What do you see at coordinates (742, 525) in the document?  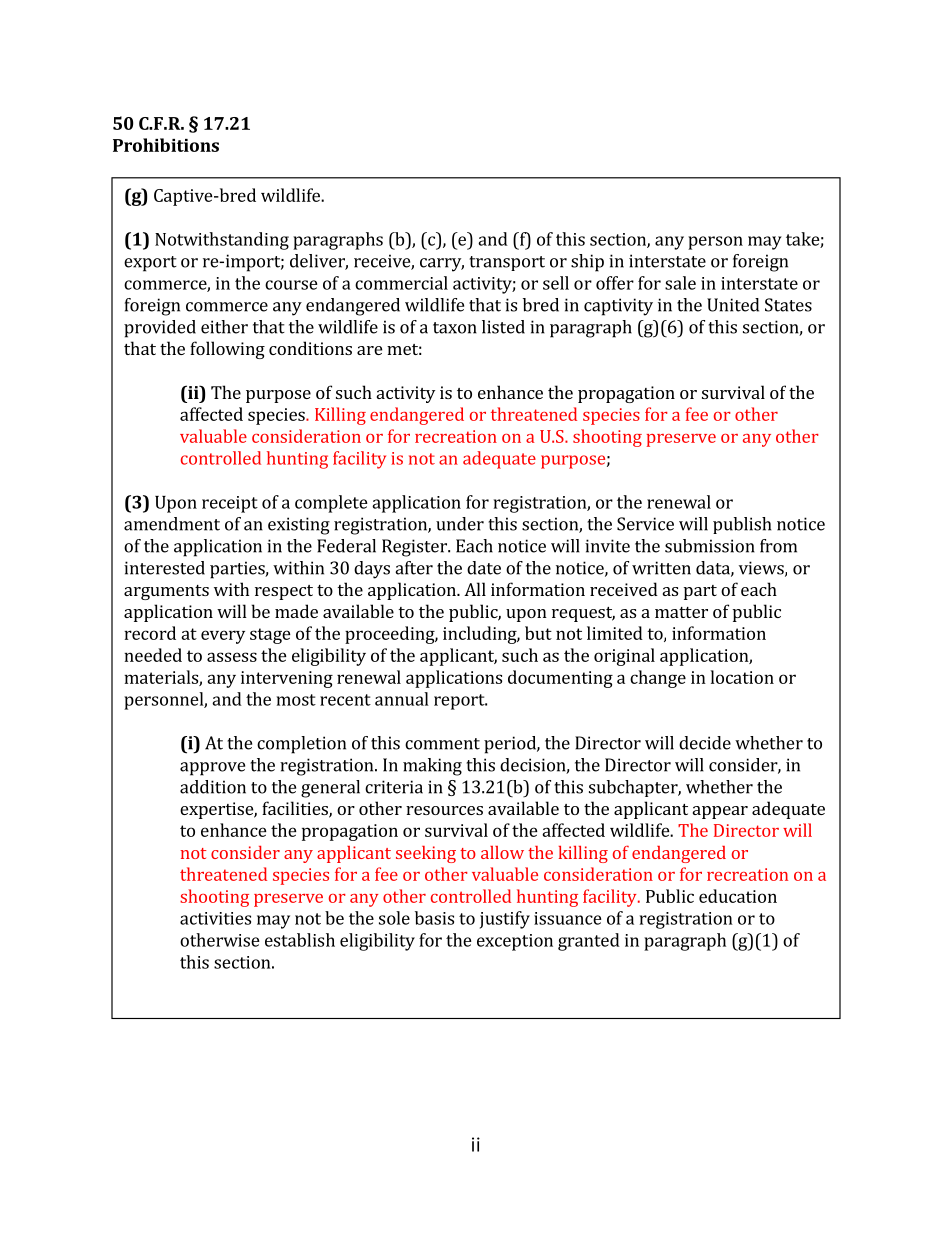 I see `publish` at bounding box center [742, 525].
